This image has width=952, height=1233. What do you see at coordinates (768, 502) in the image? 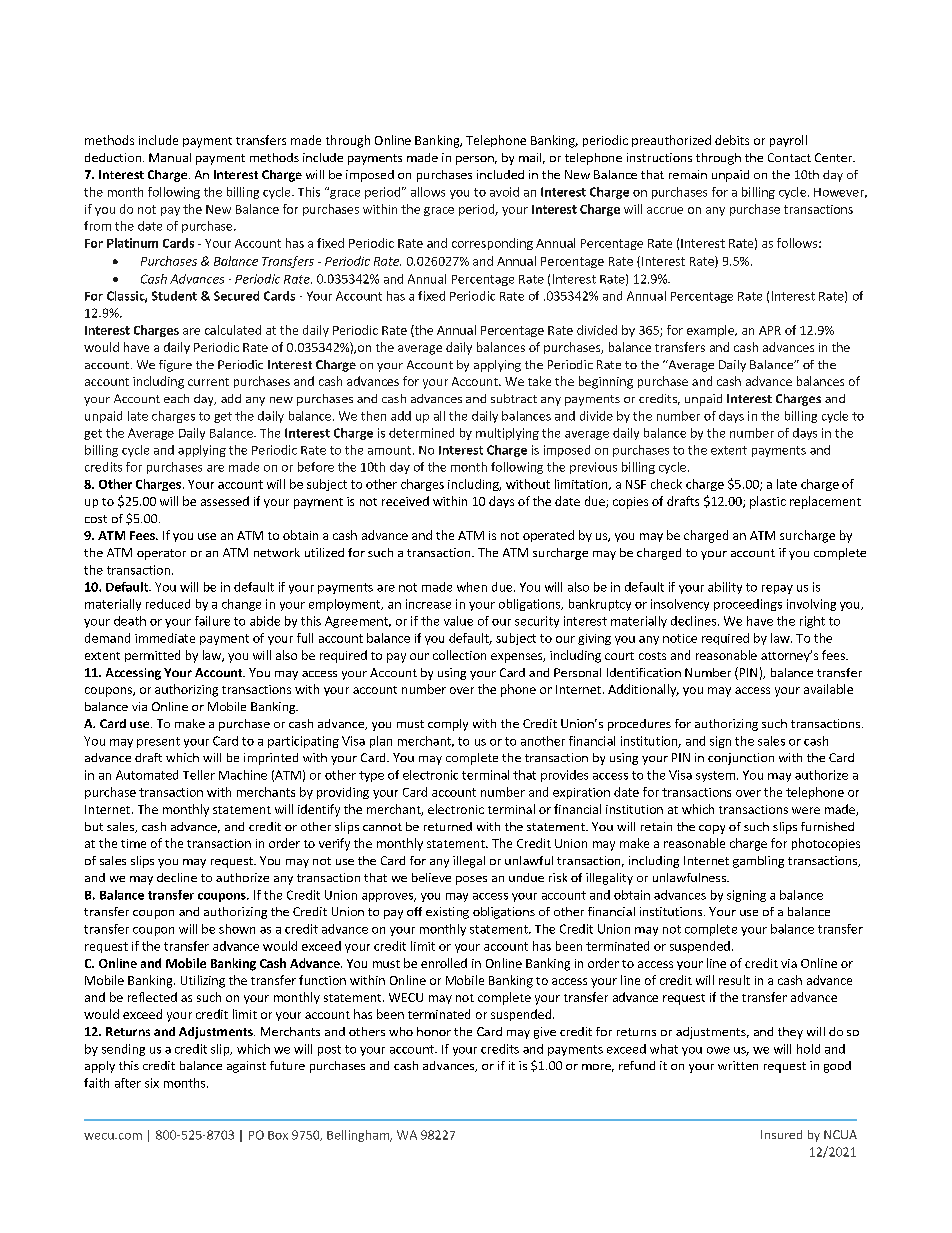
I see `plastic` at bounding box center [768, 502].
